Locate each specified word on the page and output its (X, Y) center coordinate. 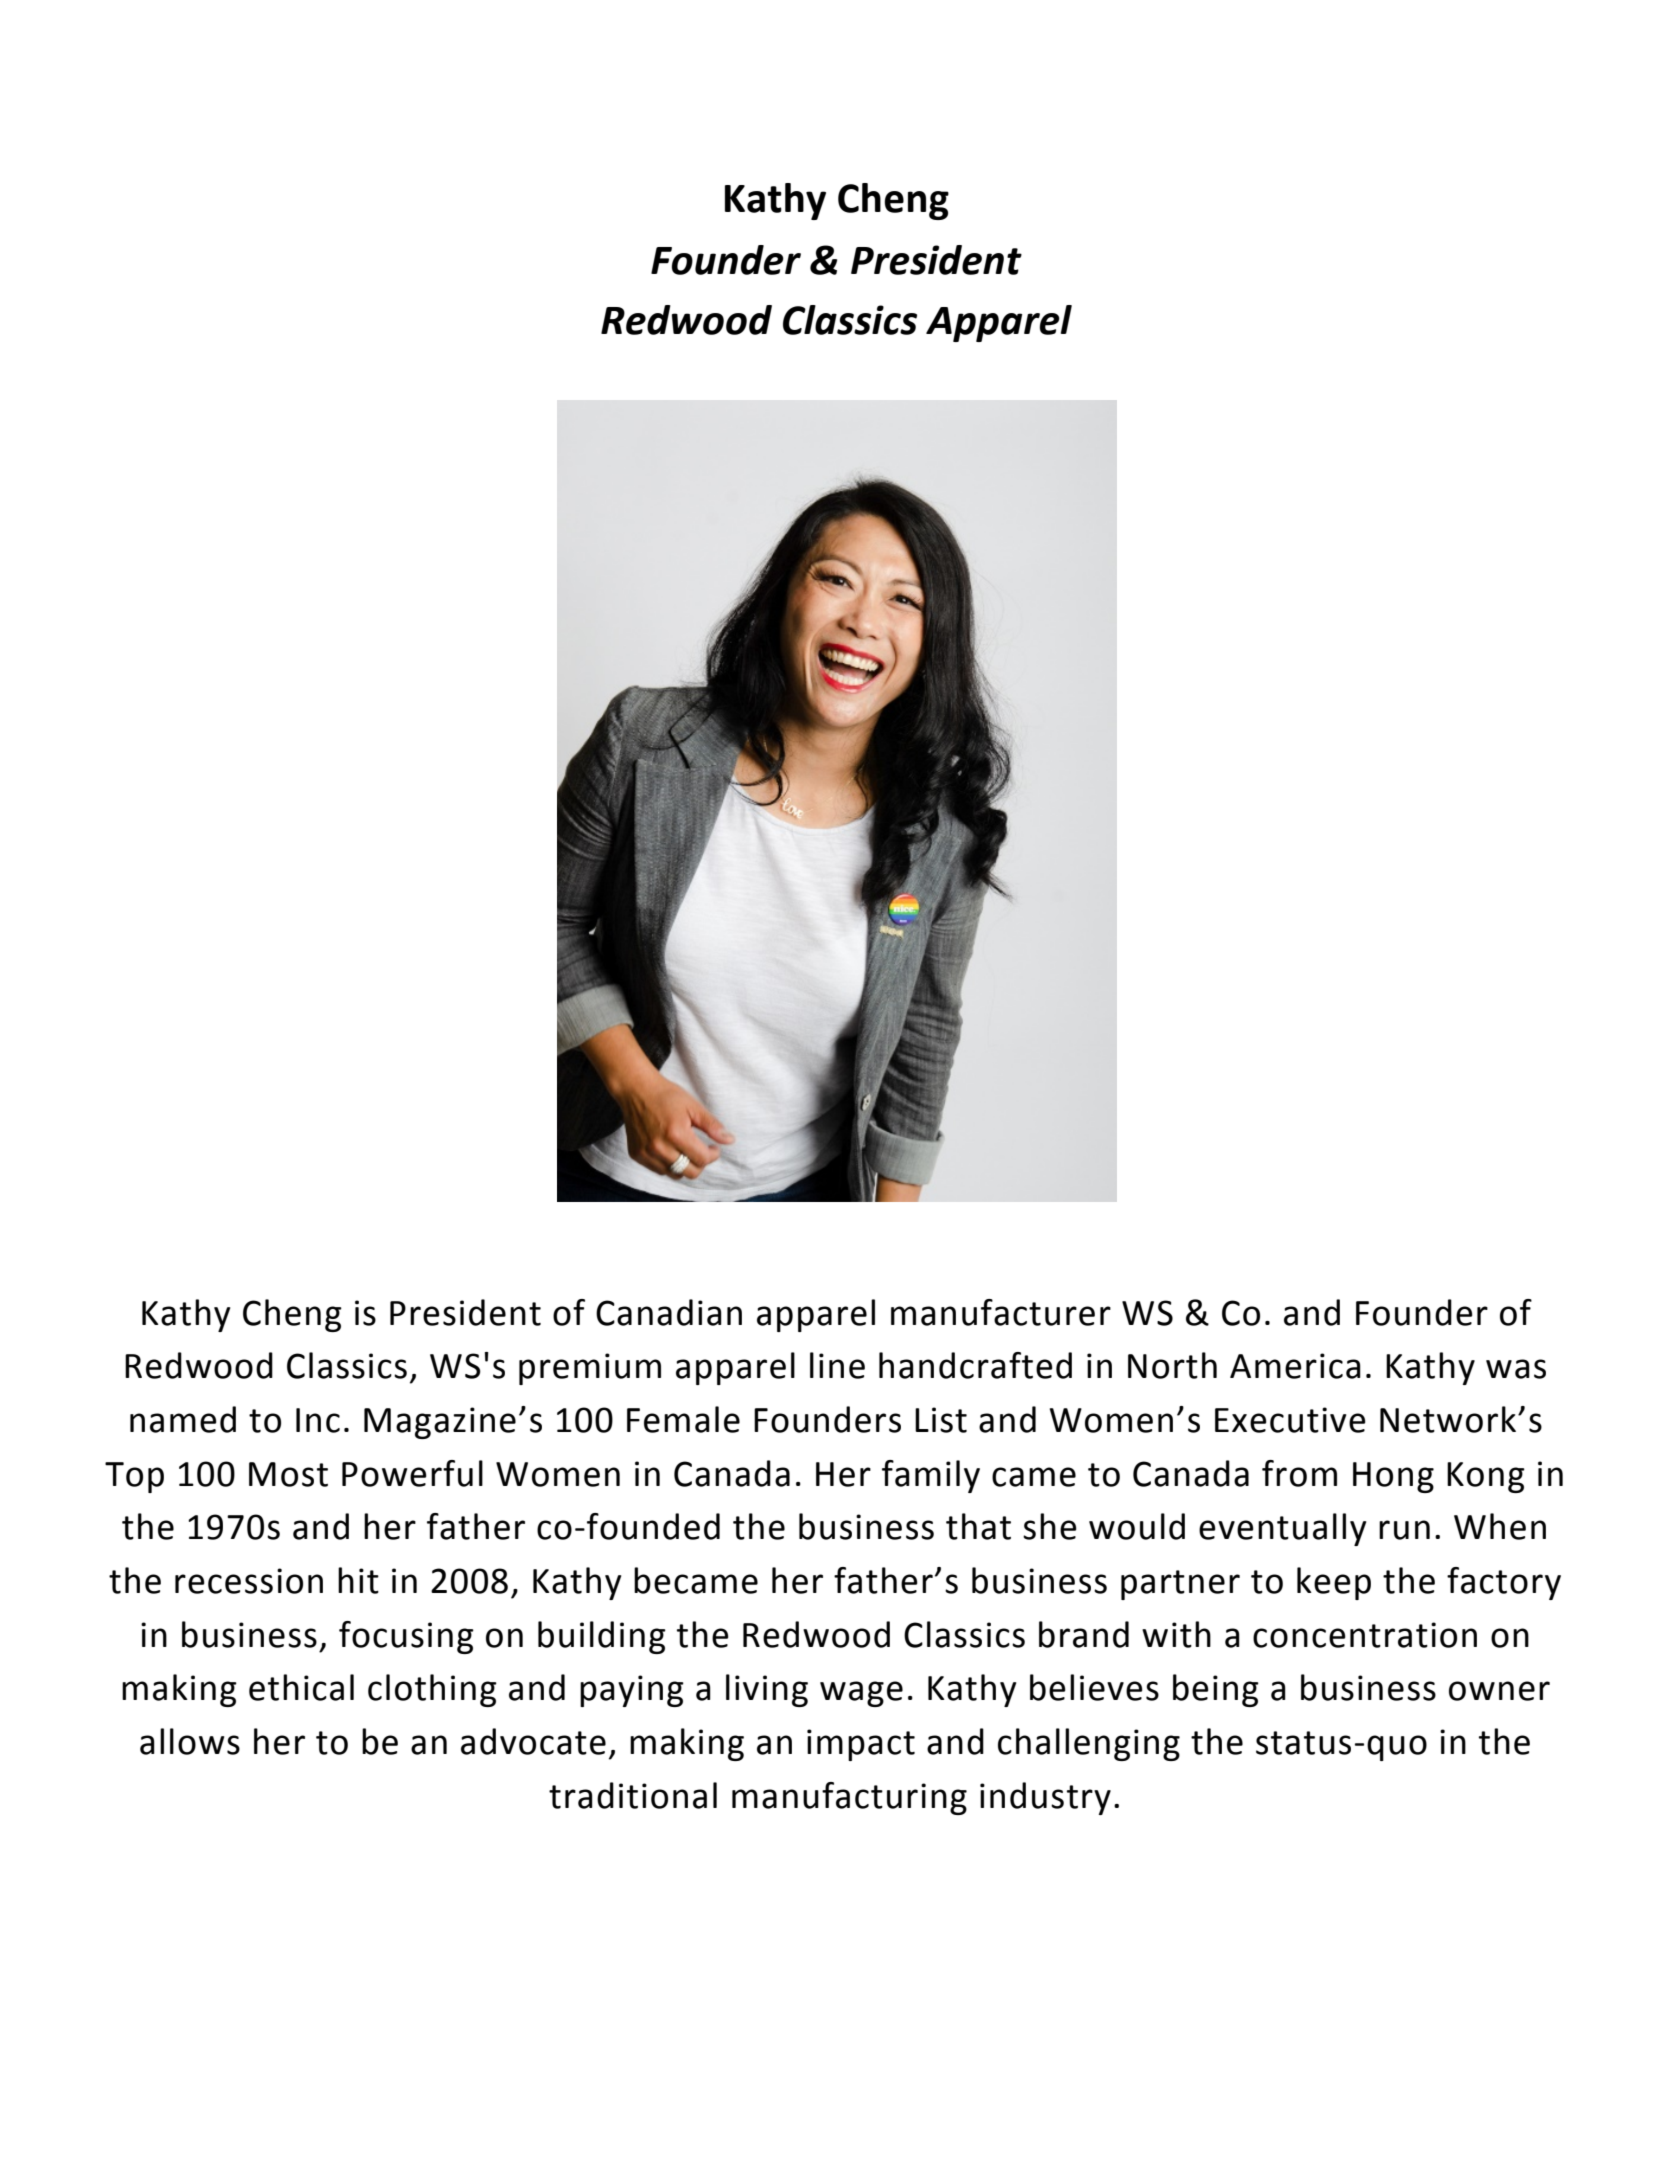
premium (590, 1369)
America (1295, 1366)
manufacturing (849, 1798)
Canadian (669, 1312)
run (1404, 1530)
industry (1045, 1798)
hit (358, 1580)
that (978, 1526)
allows (190, 1741)
